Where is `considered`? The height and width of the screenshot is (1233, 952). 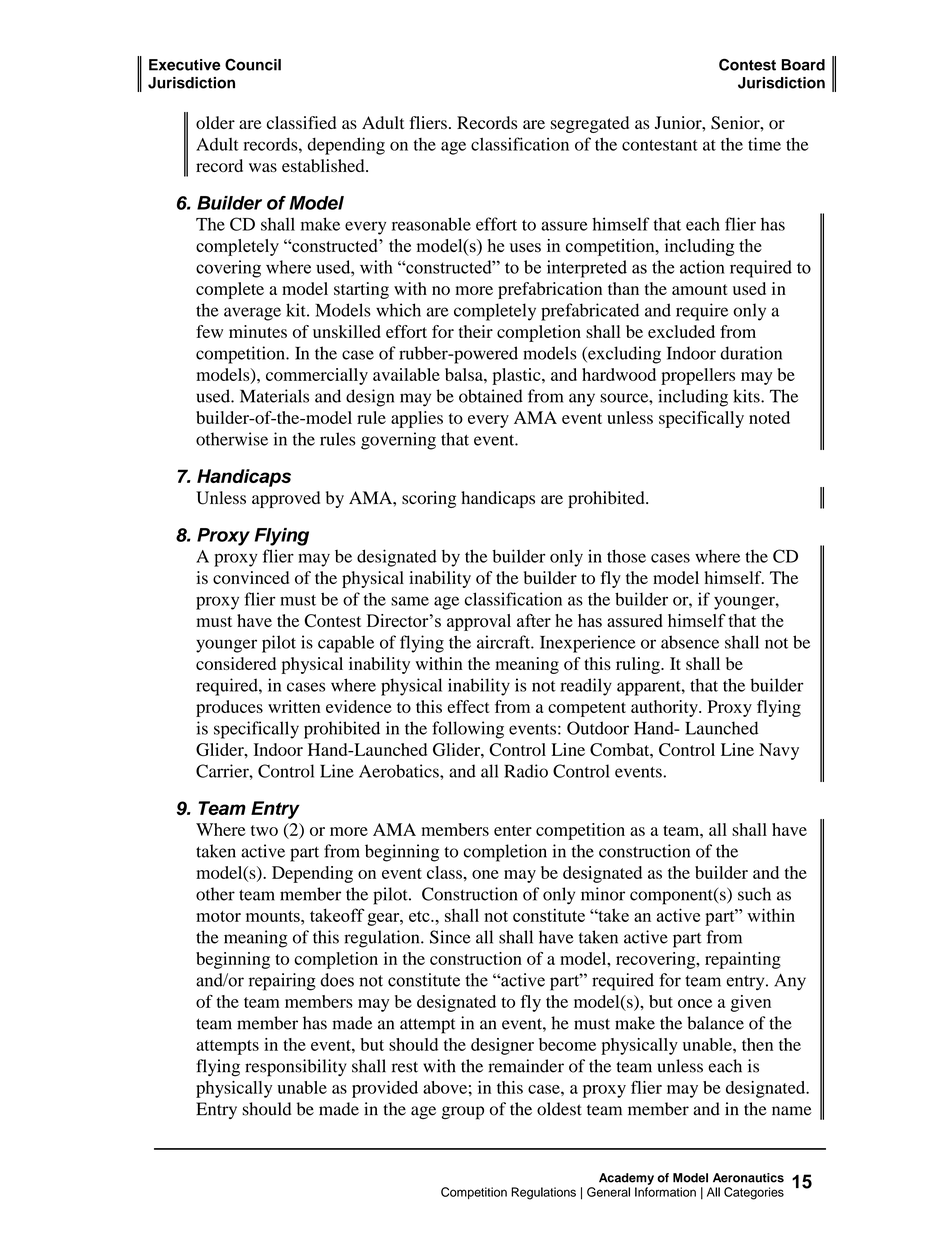
considered is located at coordinates (236, 663).
